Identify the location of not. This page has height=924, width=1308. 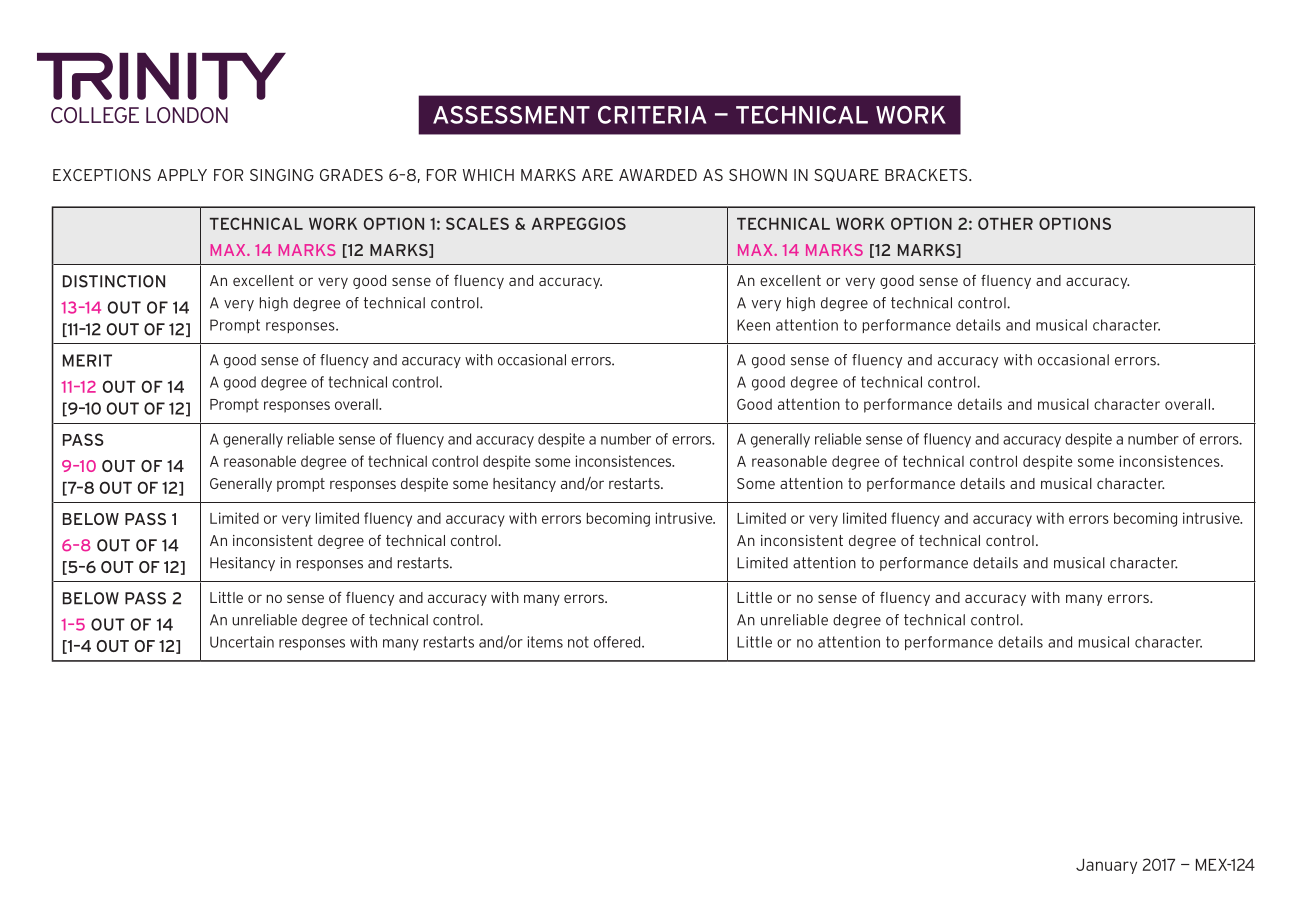
(578, 642).
